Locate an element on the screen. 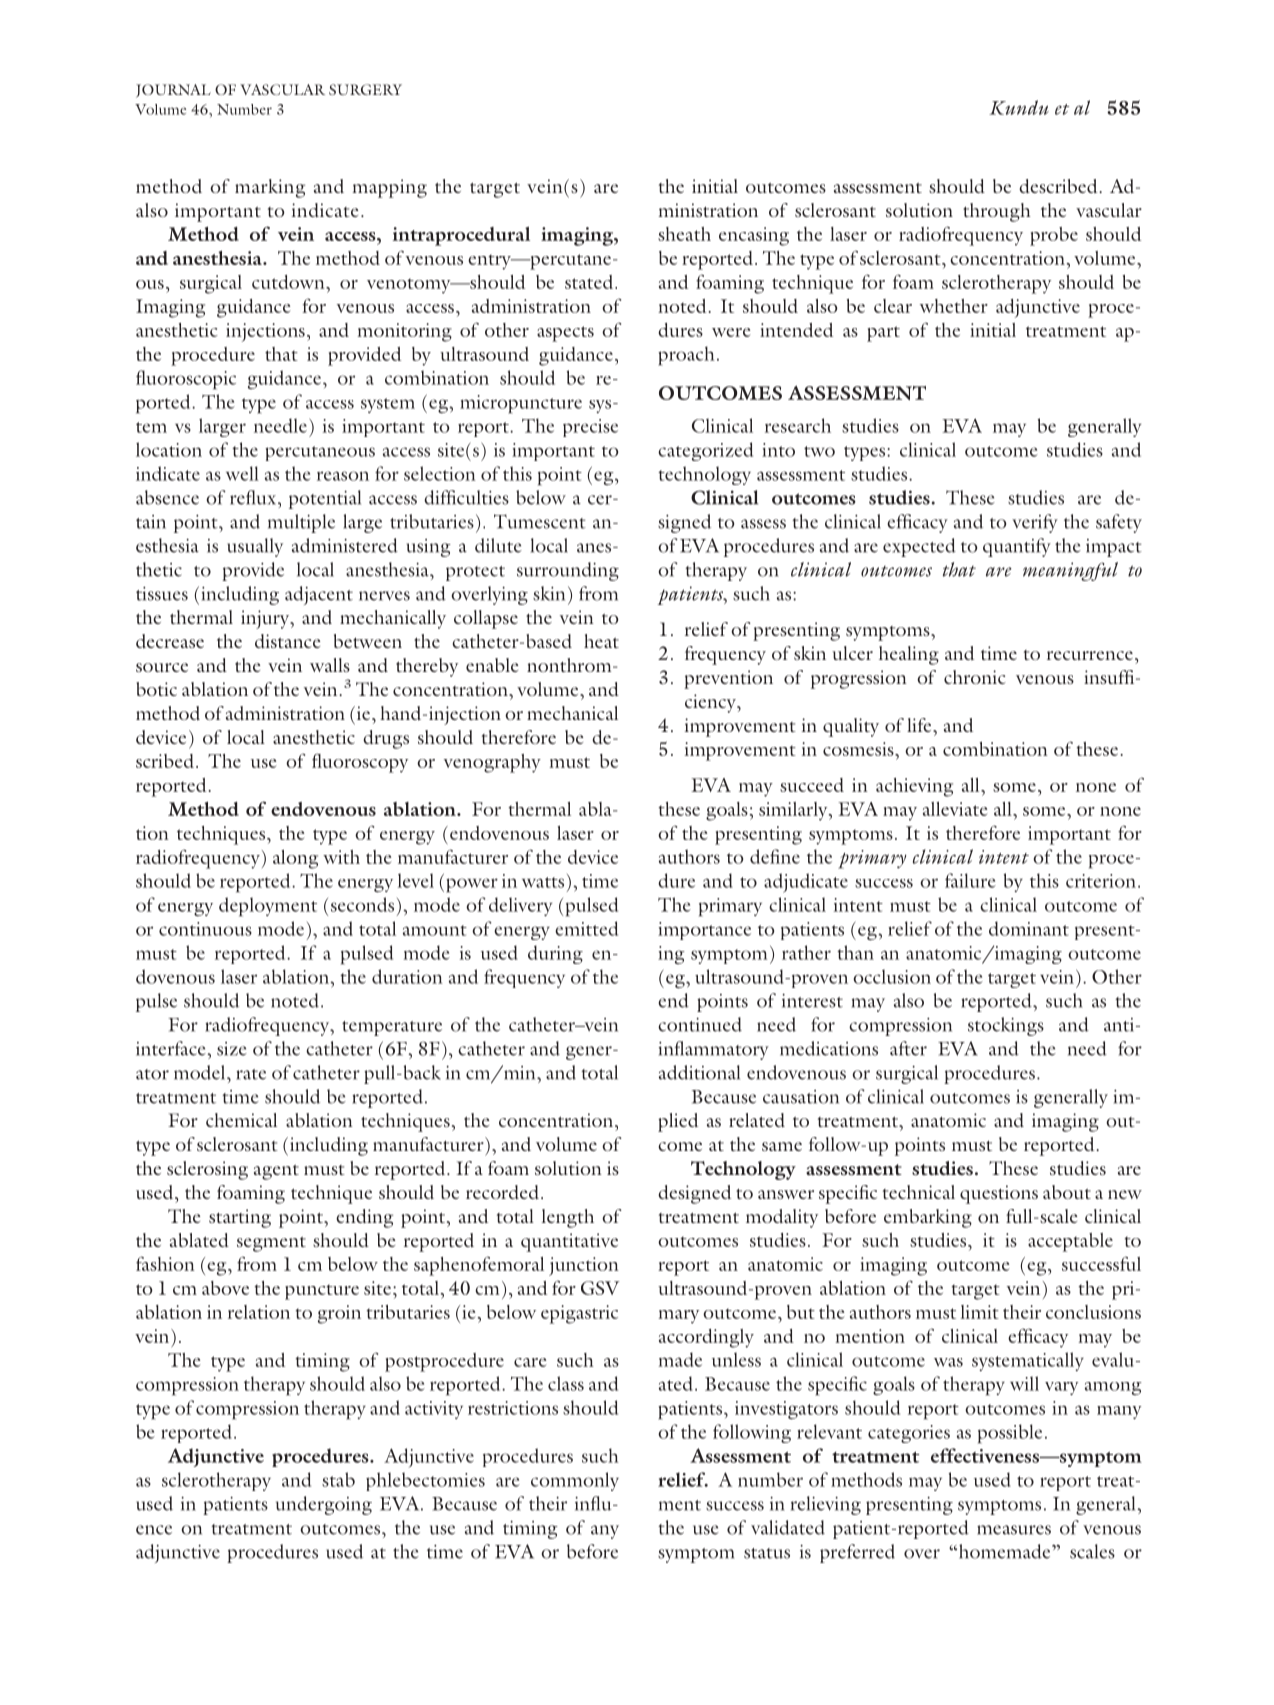  Kundu is located at coordinates (1019, 107).
